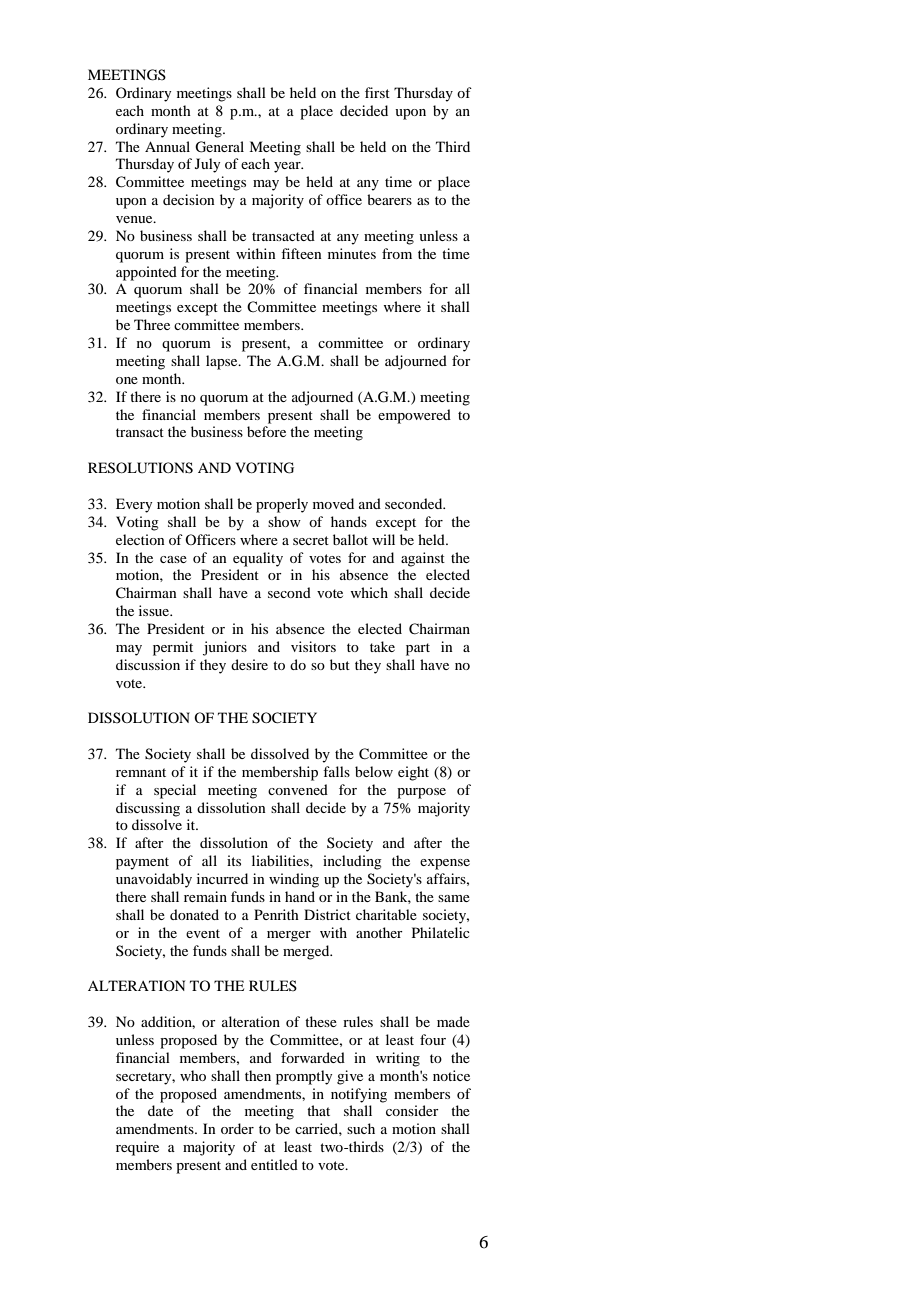 The width and height of the screenshot is (924, 1308). Describe the element at coordinates (282, 505) in the screenshot. I see `properly` at that location.
